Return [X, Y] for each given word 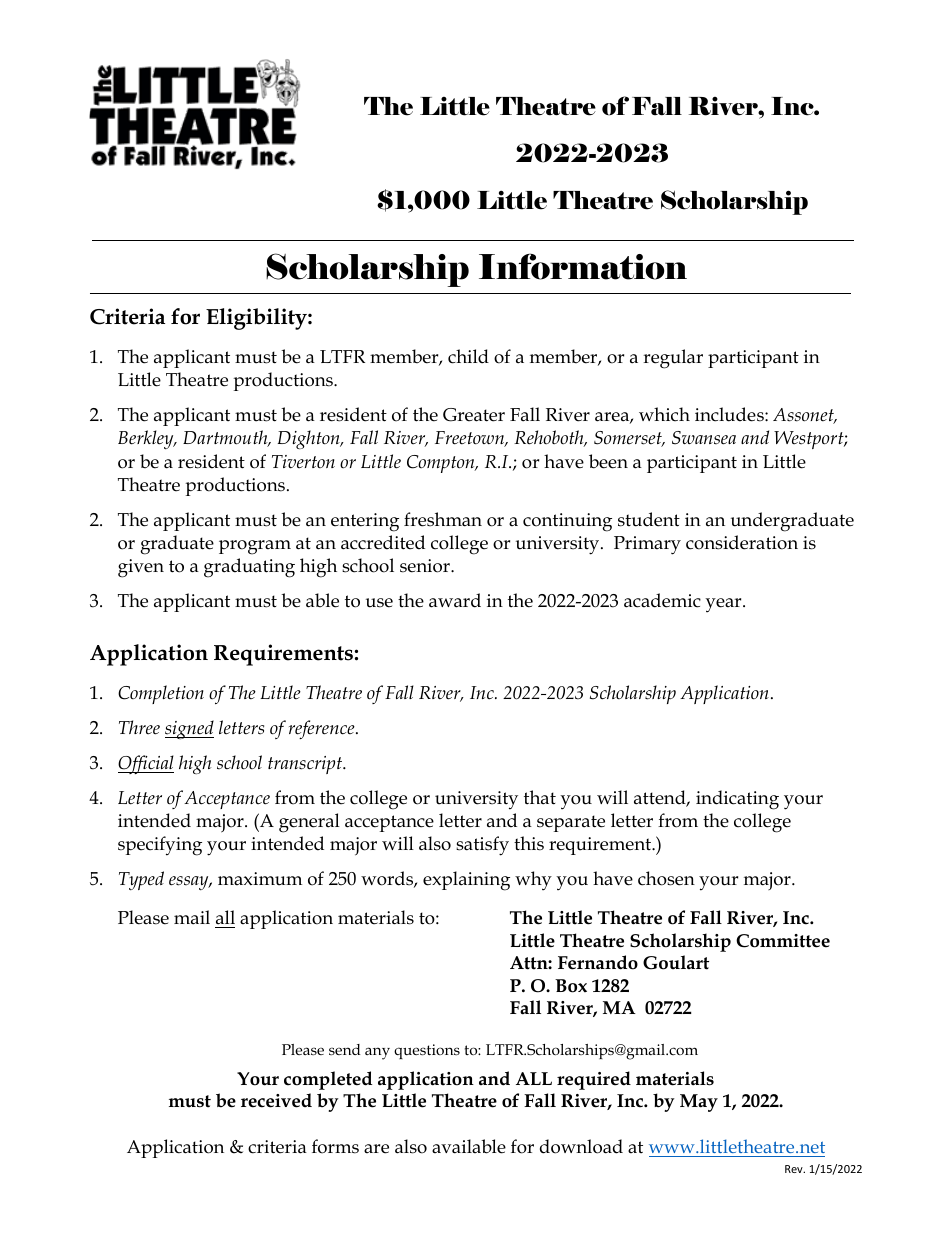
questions [427, 1051]
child [468, 356]
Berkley [147, 439]
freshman [443, 519]
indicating [737, 800]
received [276, 1100]
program [255, 547]
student [649, 519]
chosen [666, 878]
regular [673, 359]
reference [323, 729]
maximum [260, 879]
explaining [466, 881]
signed [189, 729]
